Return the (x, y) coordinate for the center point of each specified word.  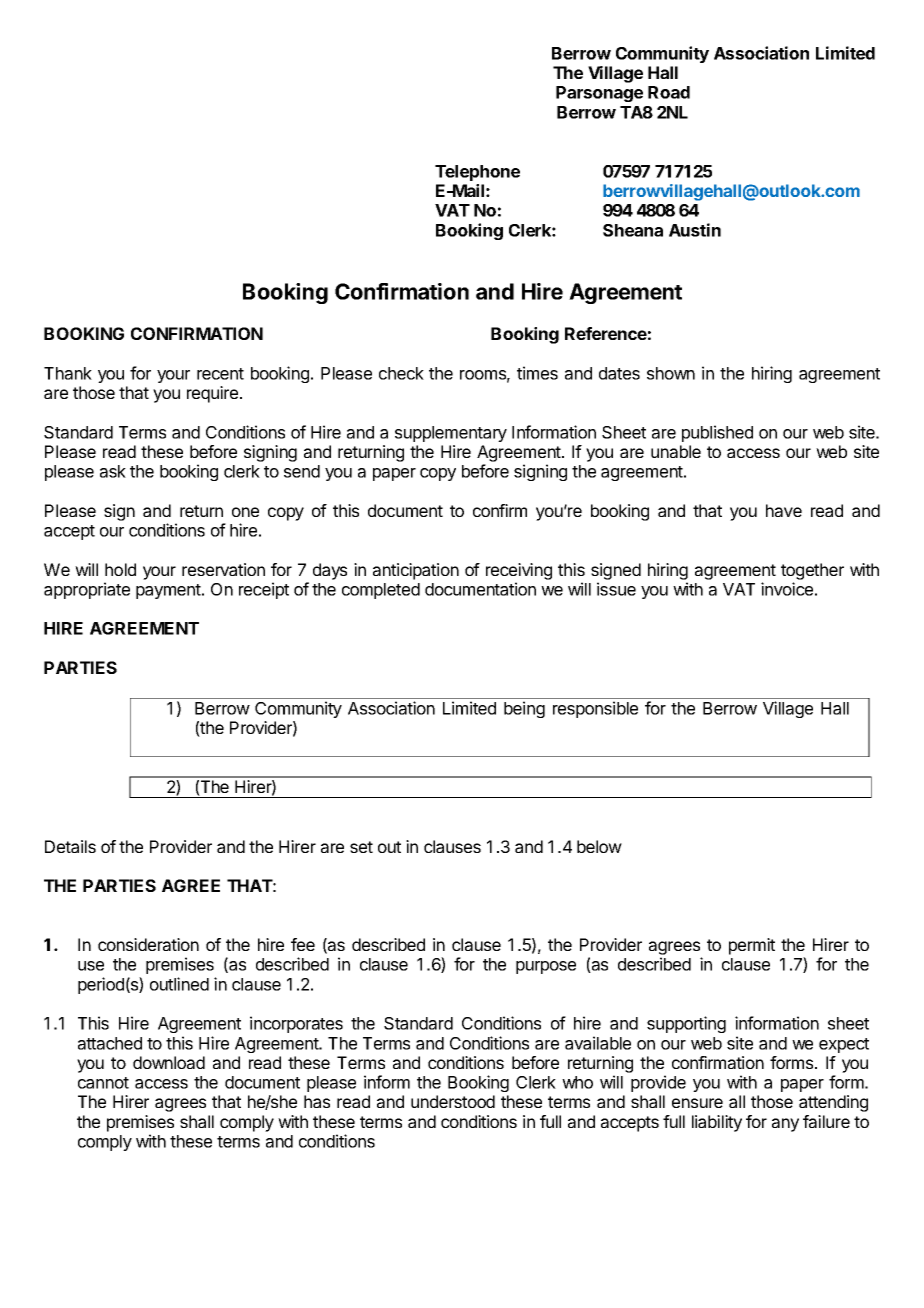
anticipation (416, 571)
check (401, 373)
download (169, 1062)
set (361, 847)
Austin (695, 230)
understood (453, 1101)
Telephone (477, 173)
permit (752, 946)
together (812, 571)
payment (169, 591)
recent (220, 374)
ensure (697, 1103)
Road (669, 92)
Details (70, 846)
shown (671, 373)
